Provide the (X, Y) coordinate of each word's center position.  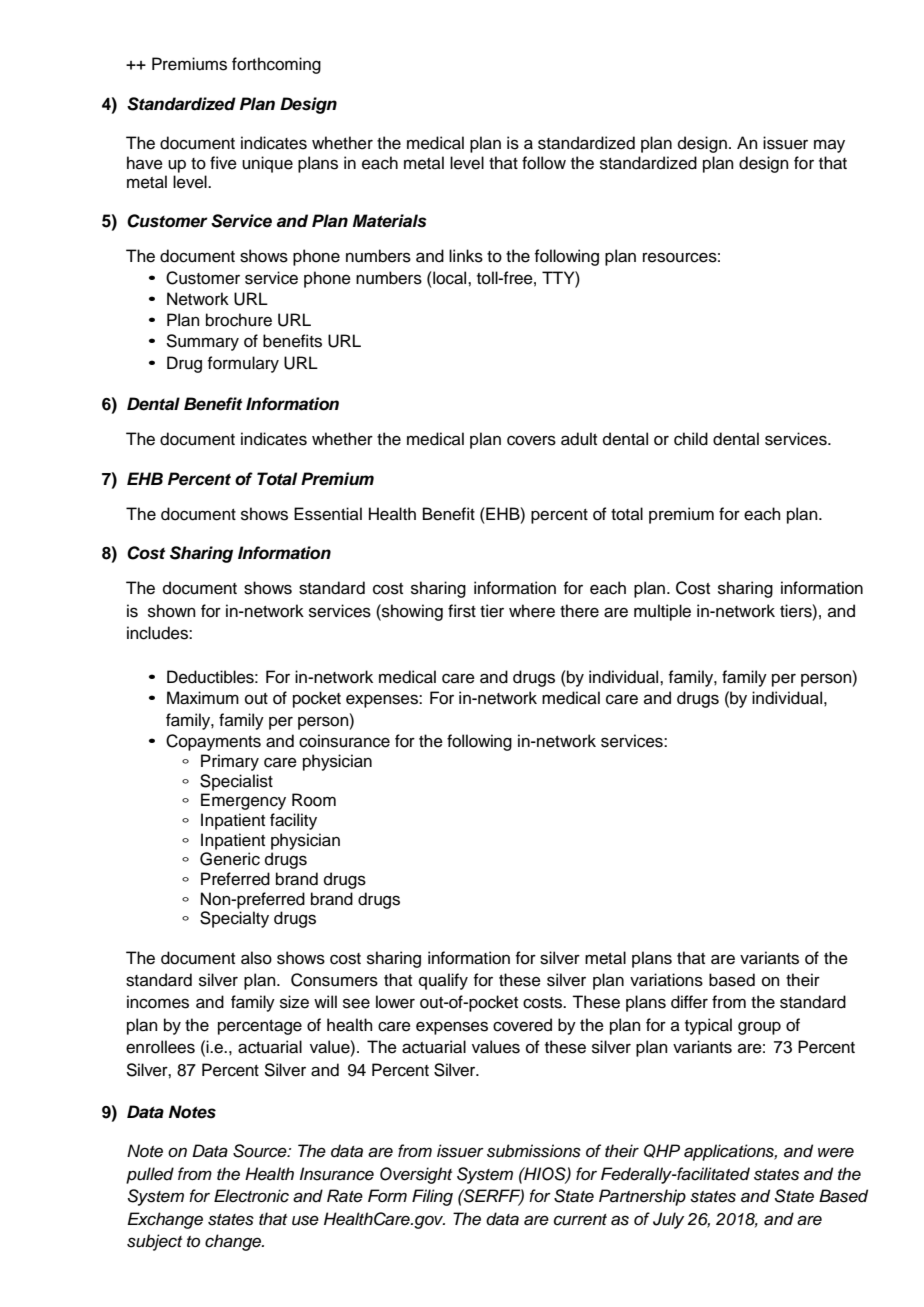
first (462, 611)
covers (531, 440)
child (691, 439)
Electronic (251, 1196)
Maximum (203, 698)
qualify (443, 981)
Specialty (234, 919)
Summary (202, 342)
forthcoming (276, 65)
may (829, 146)
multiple (662, 612)
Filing (432, 1197)
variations (666, 980)
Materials (390, 221)
